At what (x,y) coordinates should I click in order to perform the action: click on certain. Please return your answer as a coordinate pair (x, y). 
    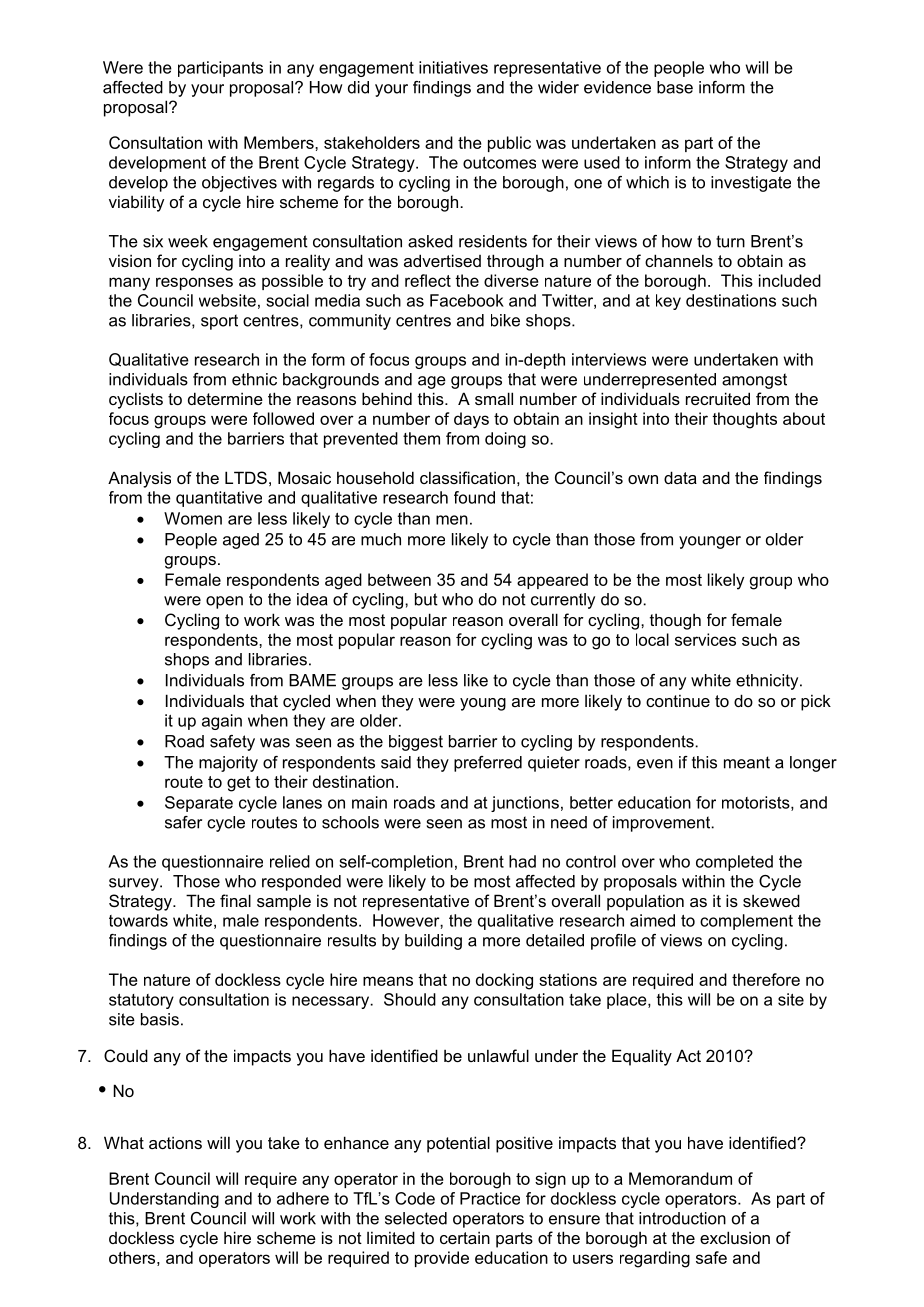
    Looking at the image, I should click on (465, 1237).
